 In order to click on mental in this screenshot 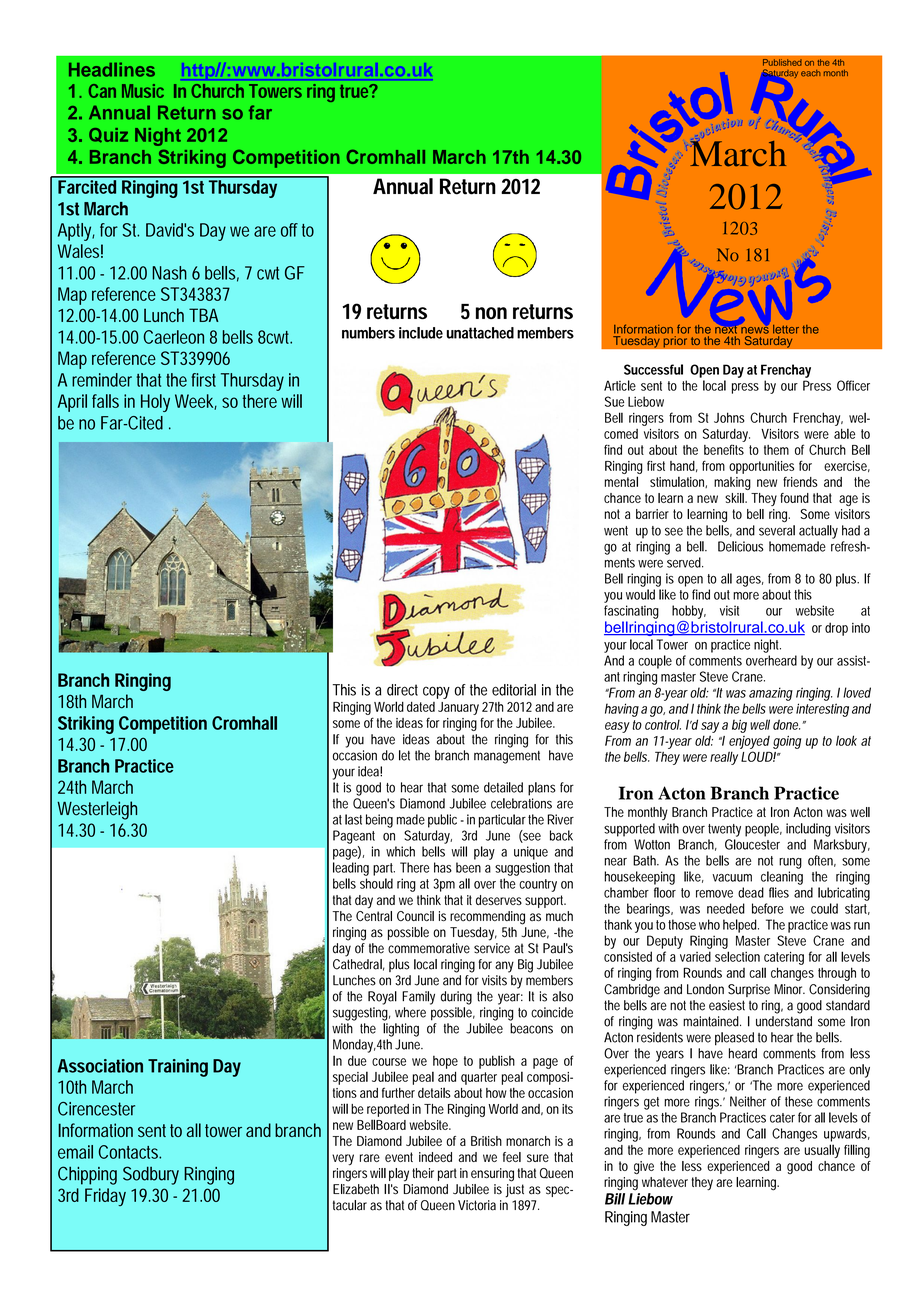, I will do `click(621, 481)`.
